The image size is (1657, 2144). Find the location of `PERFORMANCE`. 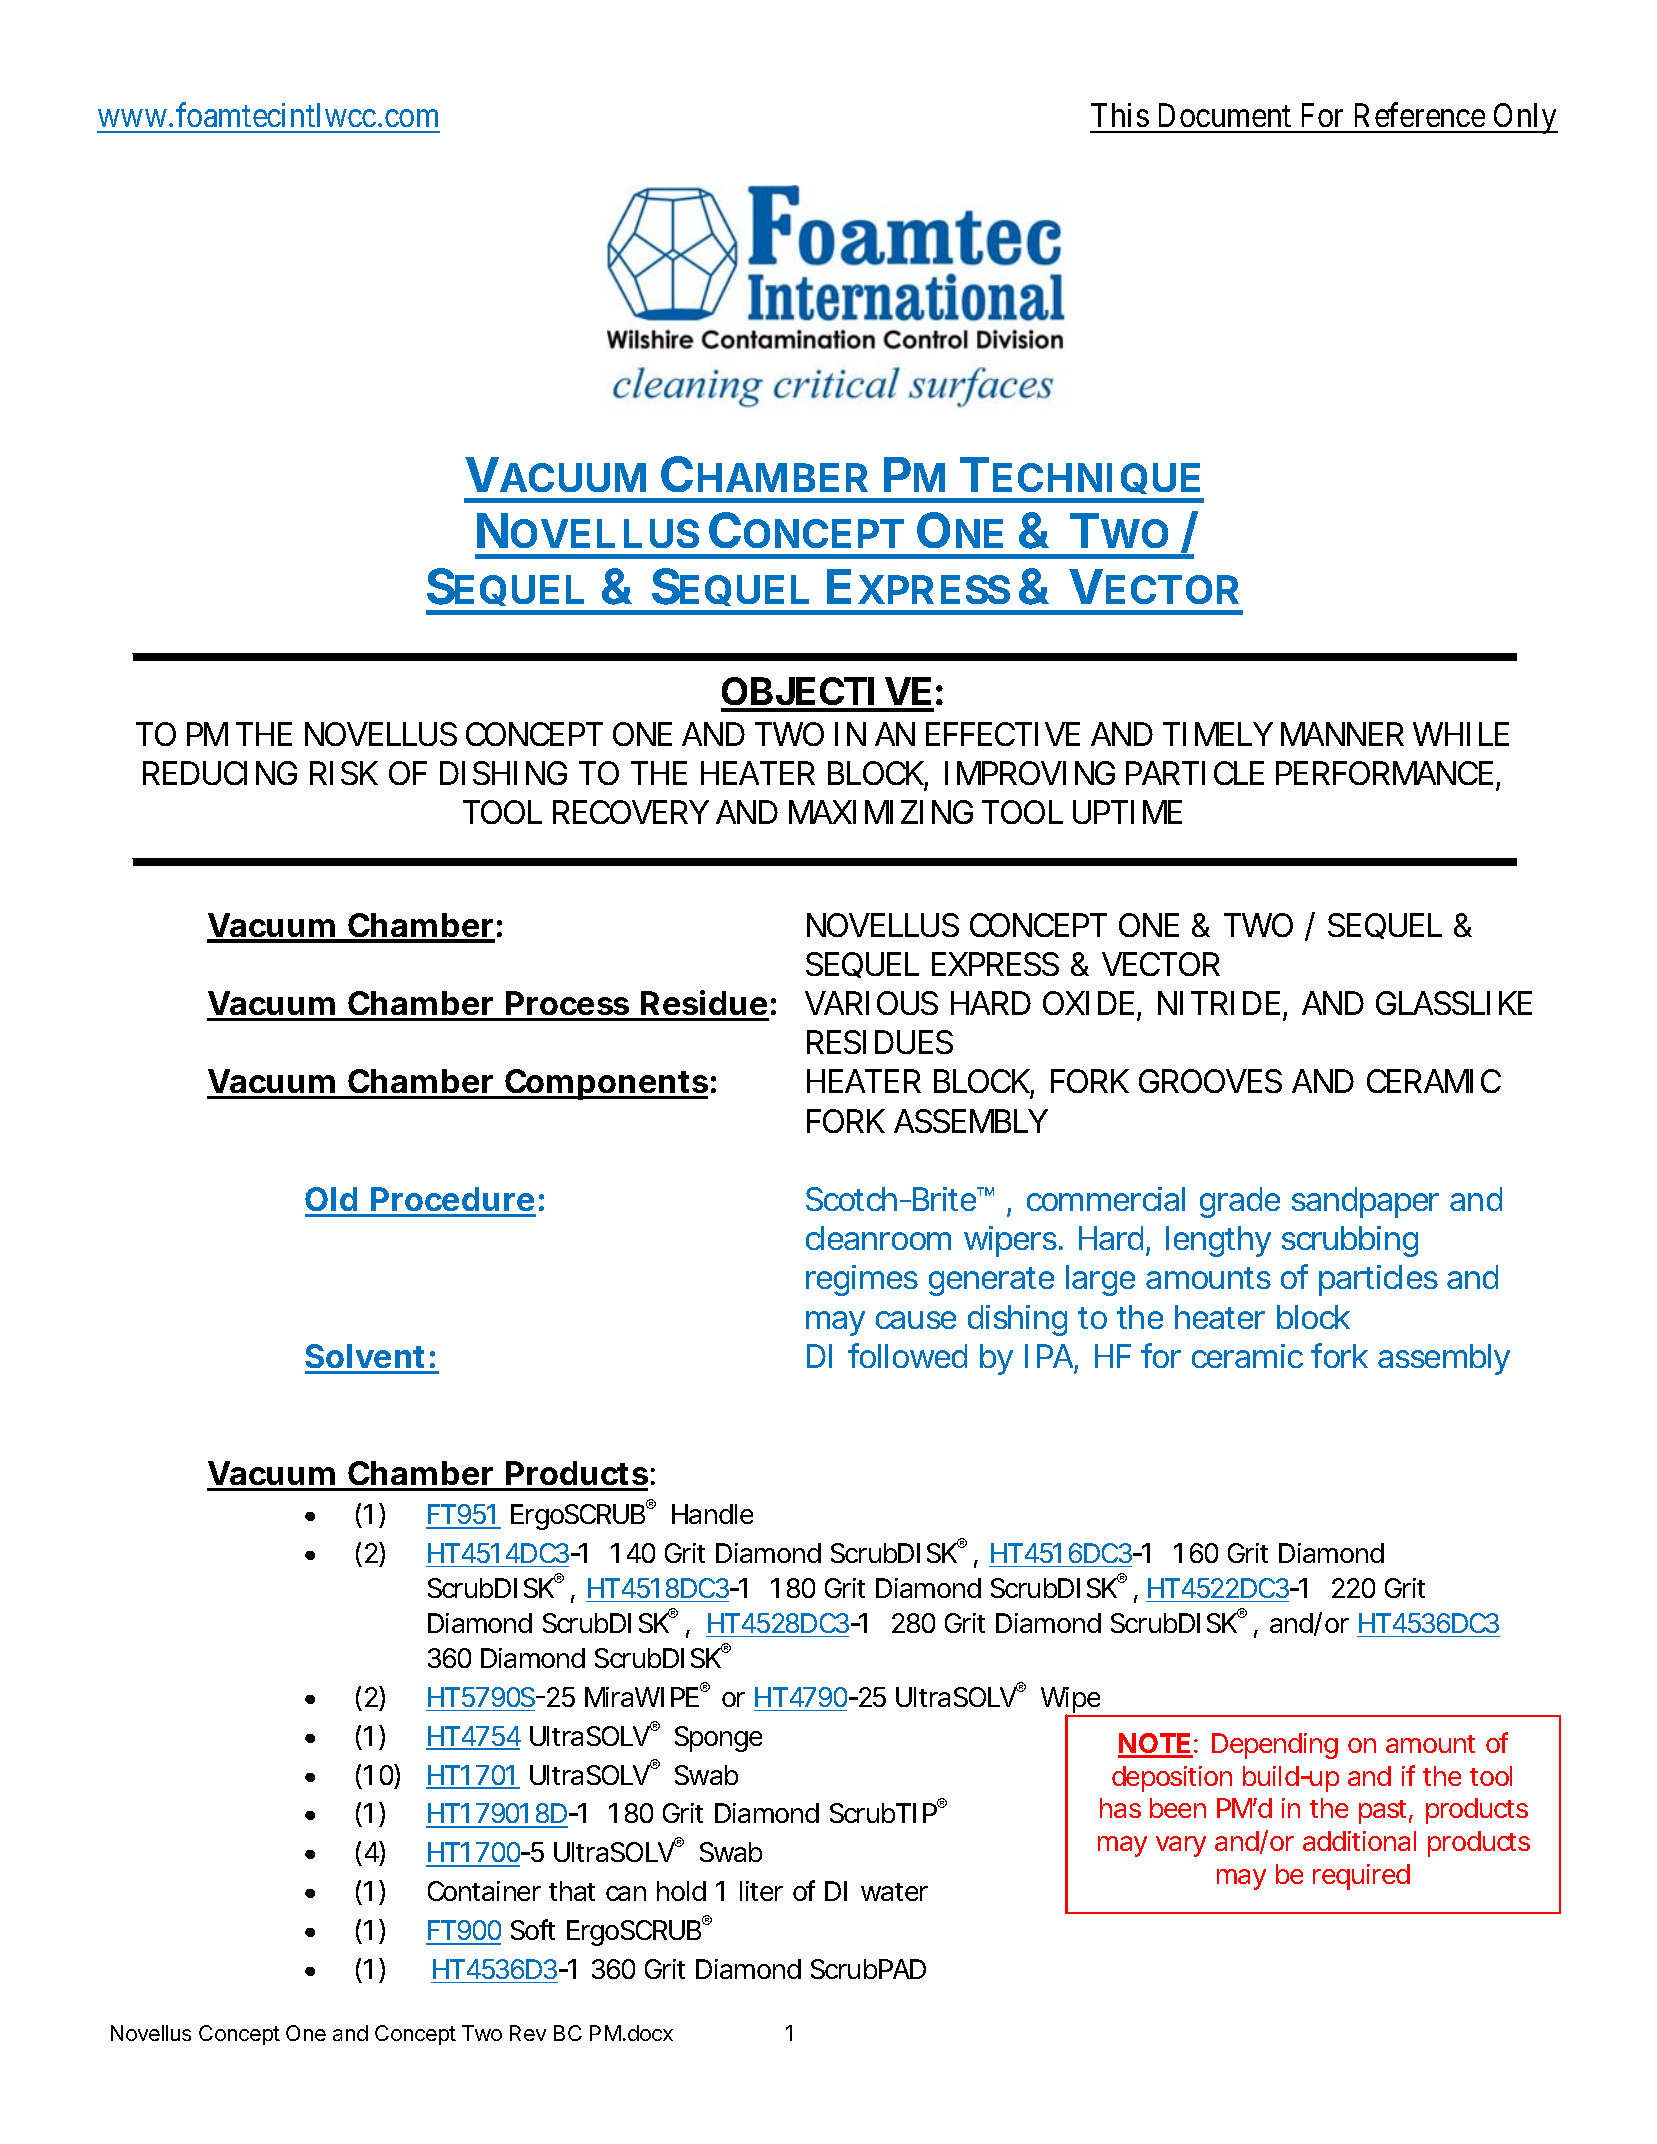

PERFORMANCE is located at coordinates (1384, 773).
